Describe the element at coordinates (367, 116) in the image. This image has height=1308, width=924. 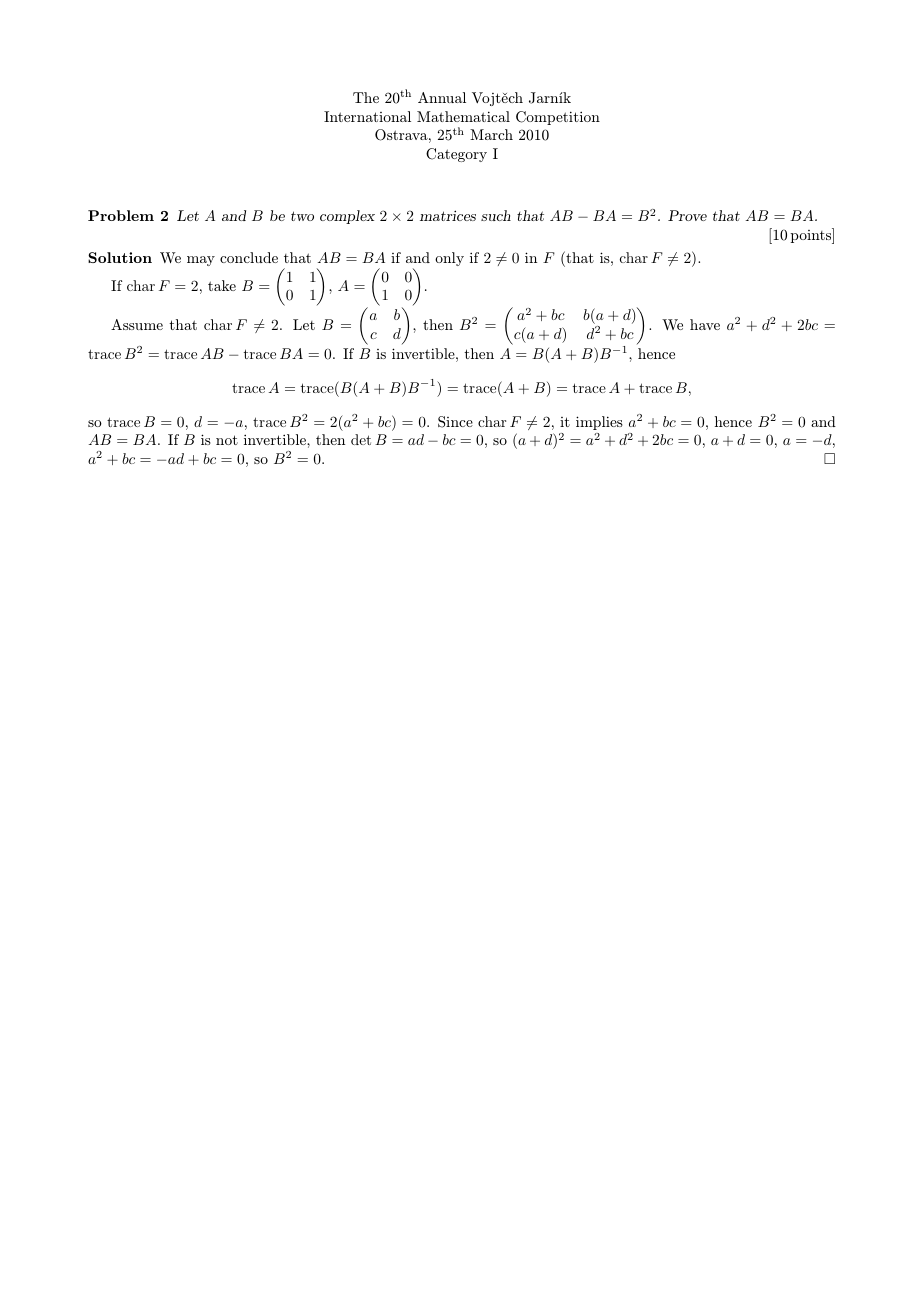
I see `International` at that location.
